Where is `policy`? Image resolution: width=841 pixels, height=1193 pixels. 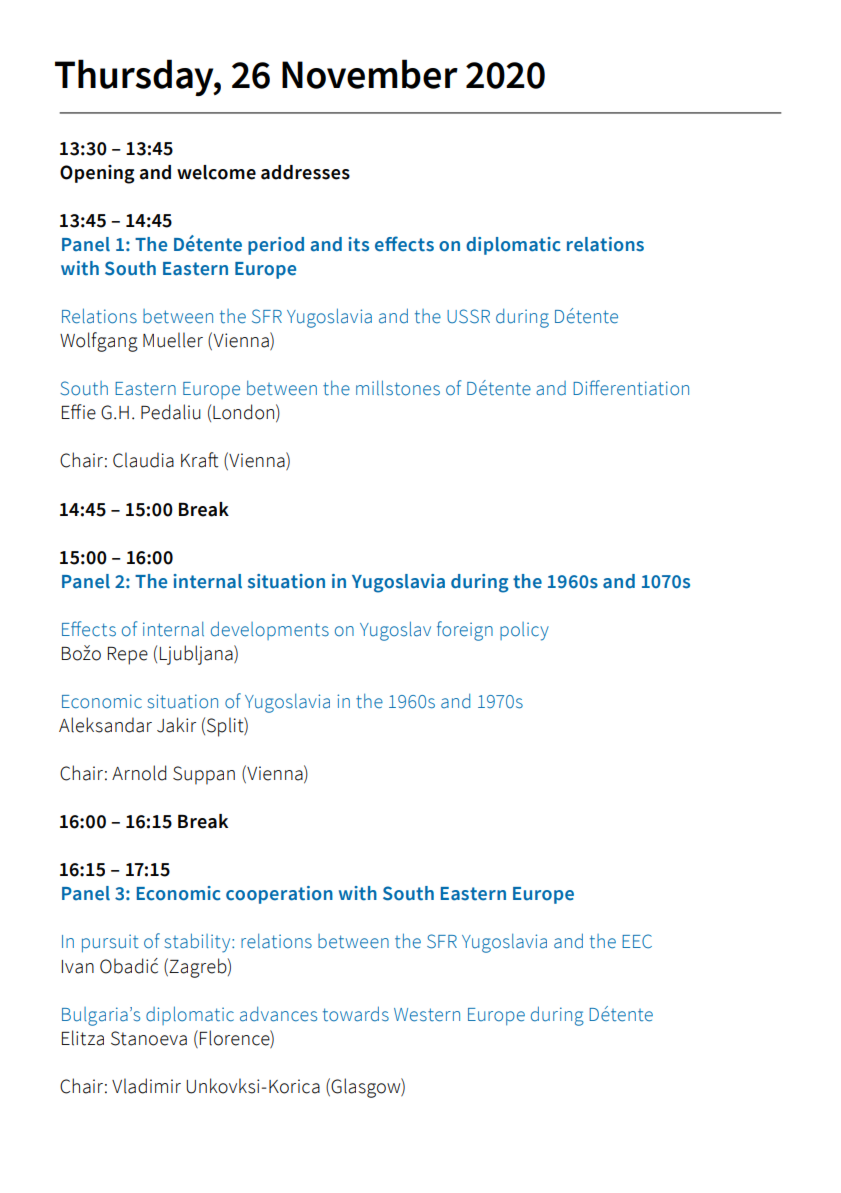
policy is located at coordinates (524, 631).
